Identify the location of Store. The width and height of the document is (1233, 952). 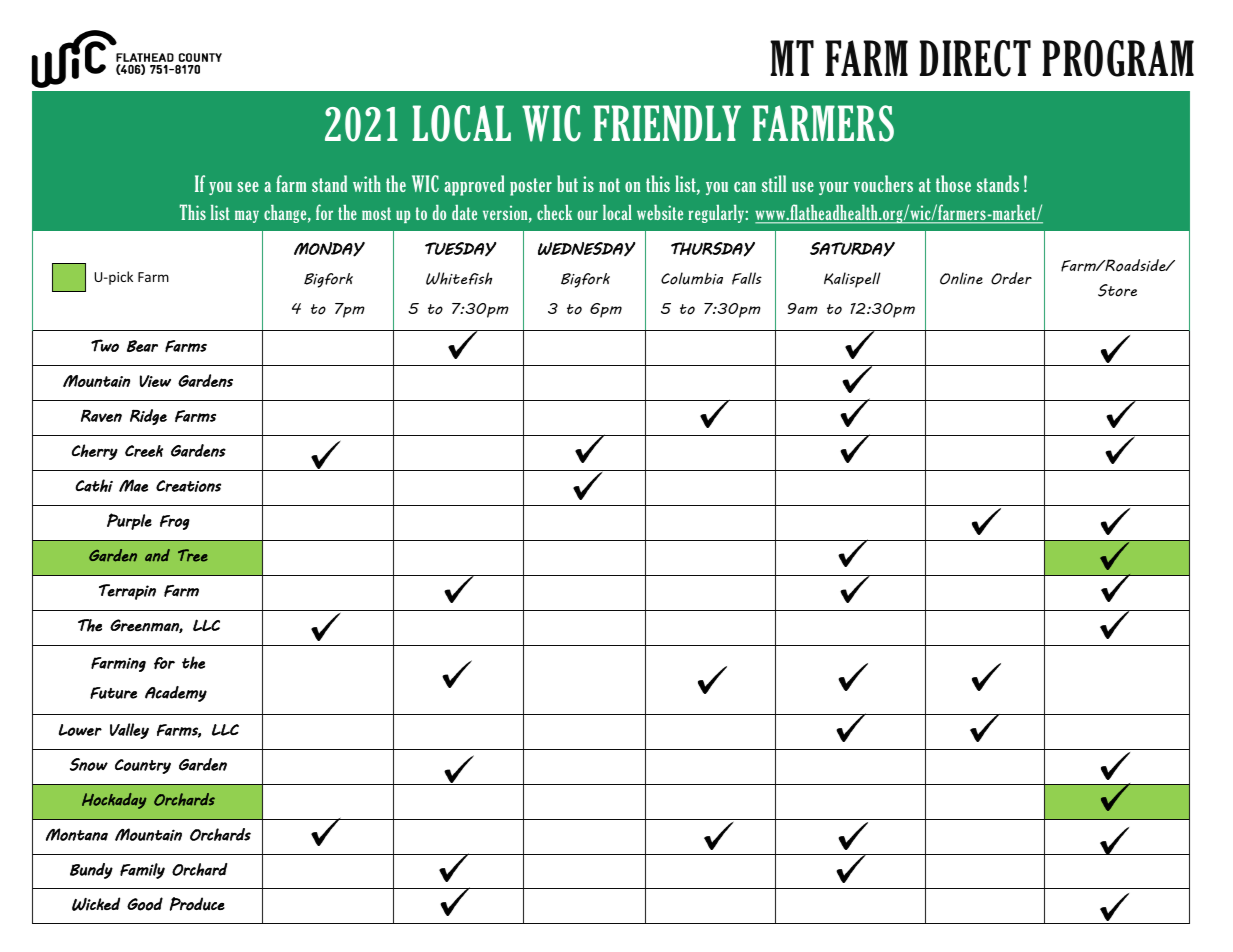
(1117, 290).
